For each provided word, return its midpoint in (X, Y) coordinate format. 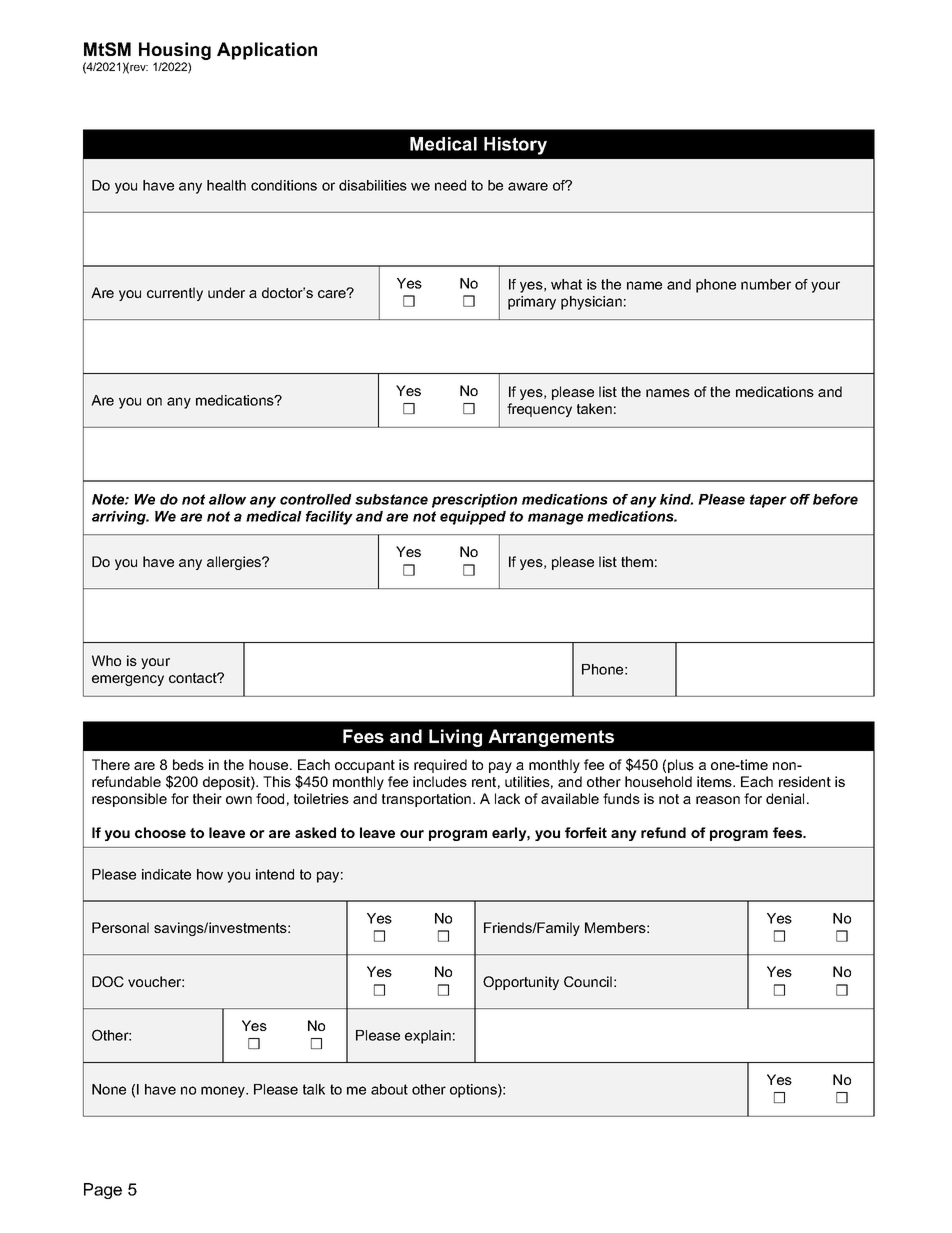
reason (718, 800)
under (226, 292)
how (210, 874)
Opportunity (521, 983)
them (637, 561)
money (224, 1092)
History (515, 146)
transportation (428, 800)
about (389, 1089)
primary (532, 303)
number (766, 284)
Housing (175, 51)
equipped (473, 518)
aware (528, 186)
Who (106, 660)
